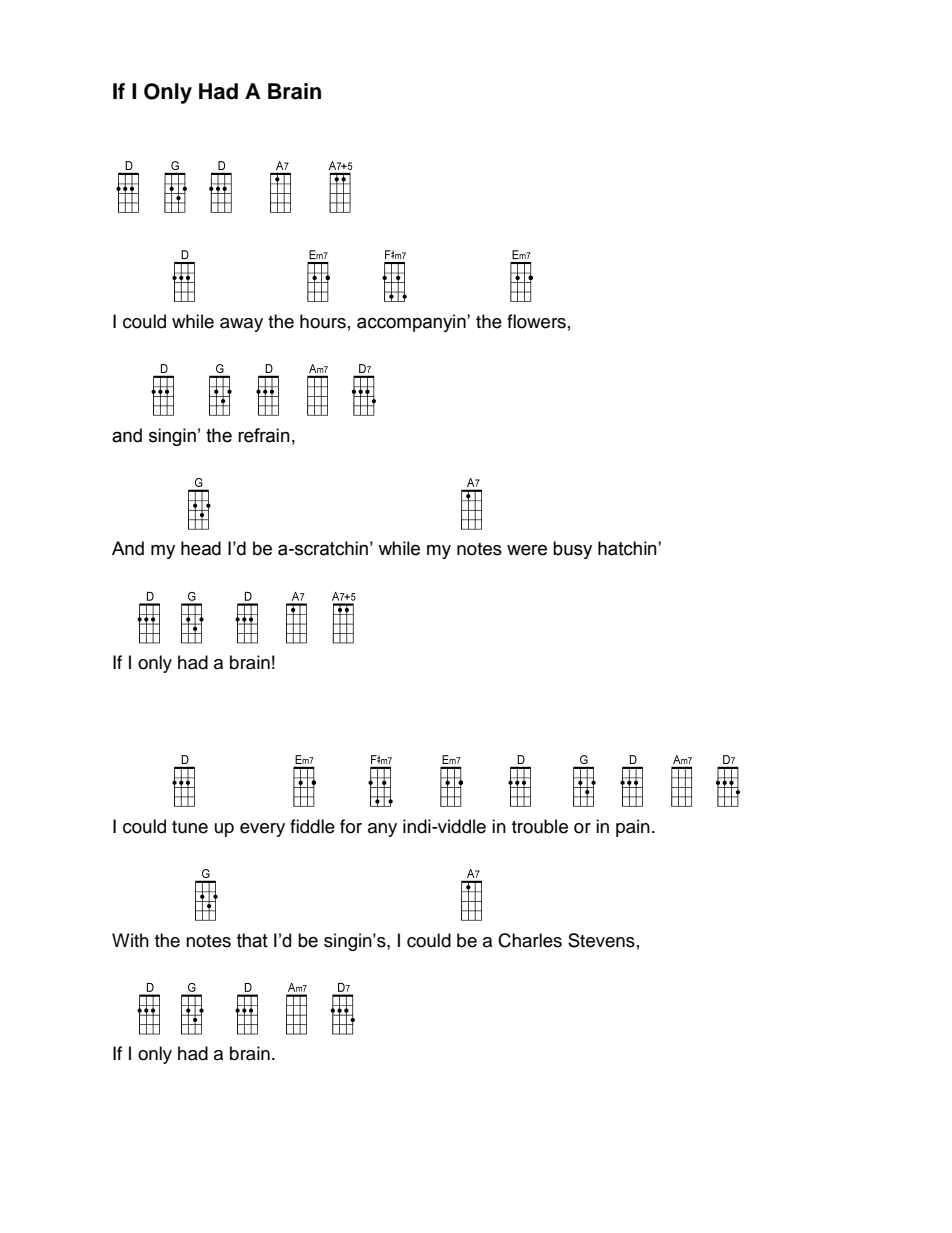 The width and height of the screenshot is (952, 1233). What do you see at coordinates (130, 940) in the screenshot?
I see `With` at bounding box center [130, 940].
